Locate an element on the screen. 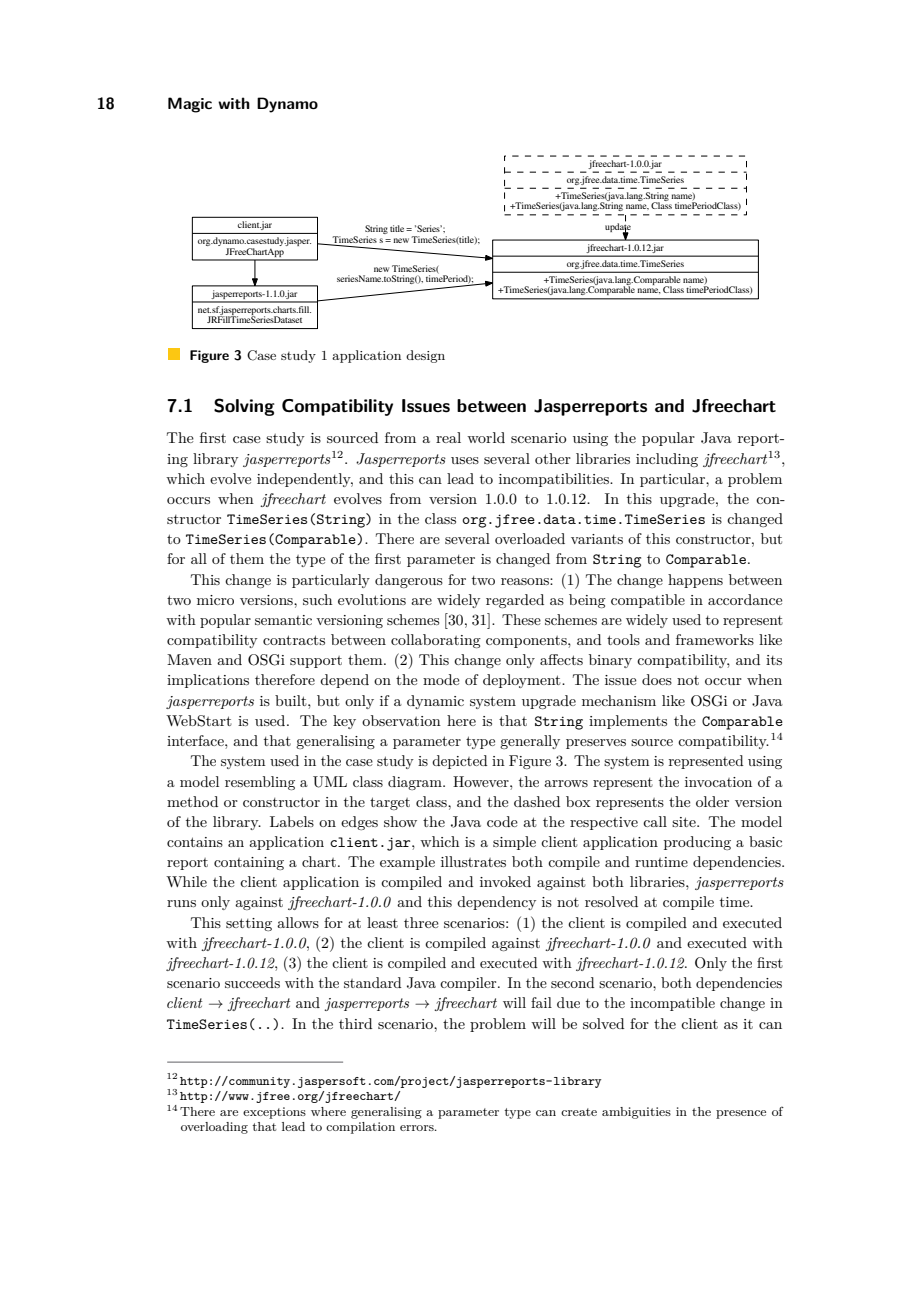  overloaded is located at coordinates (530, 538).
